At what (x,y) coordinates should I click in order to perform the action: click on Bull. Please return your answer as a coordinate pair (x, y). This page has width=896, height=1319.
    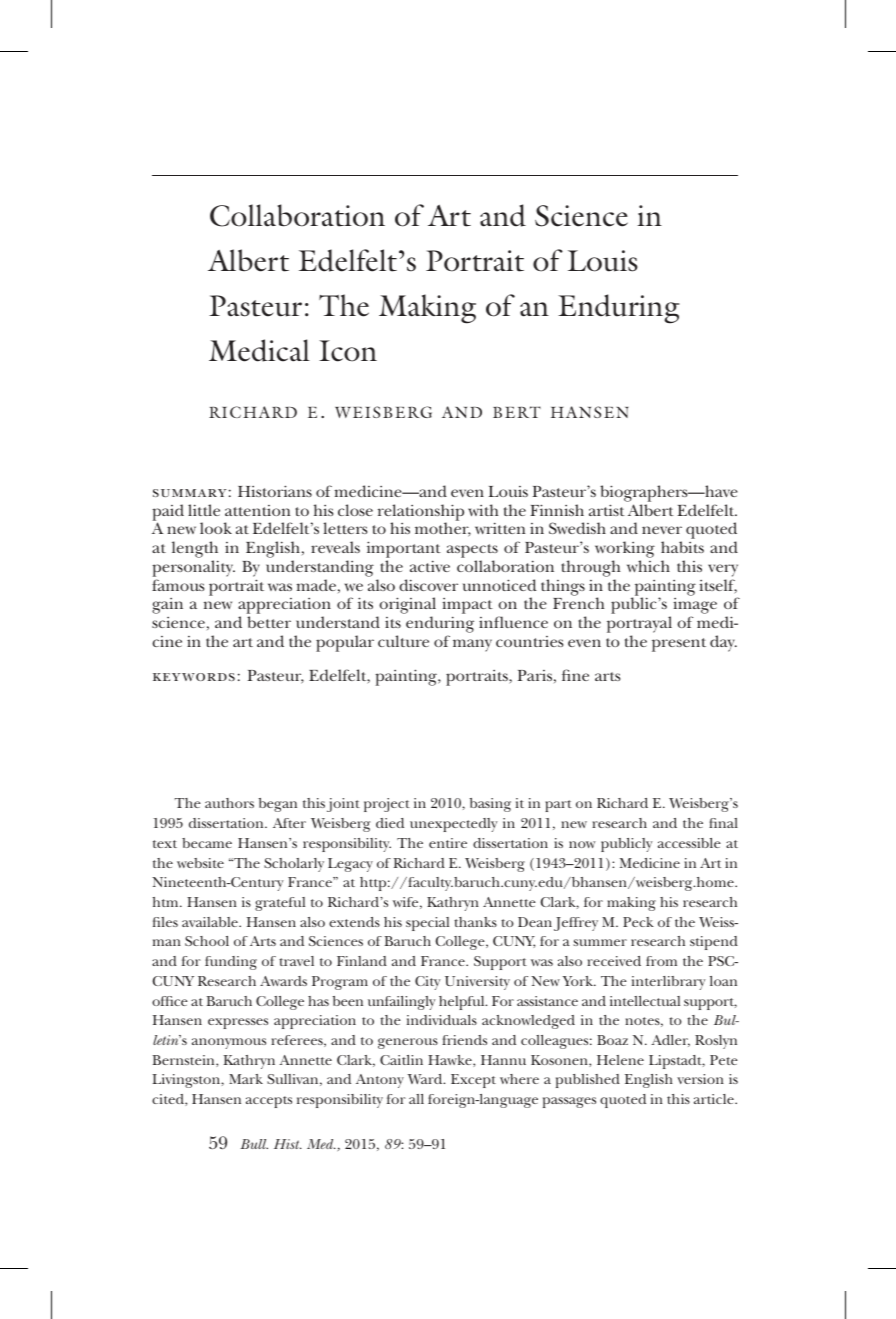
    Looking at the image, I should click on (254, 1144).
